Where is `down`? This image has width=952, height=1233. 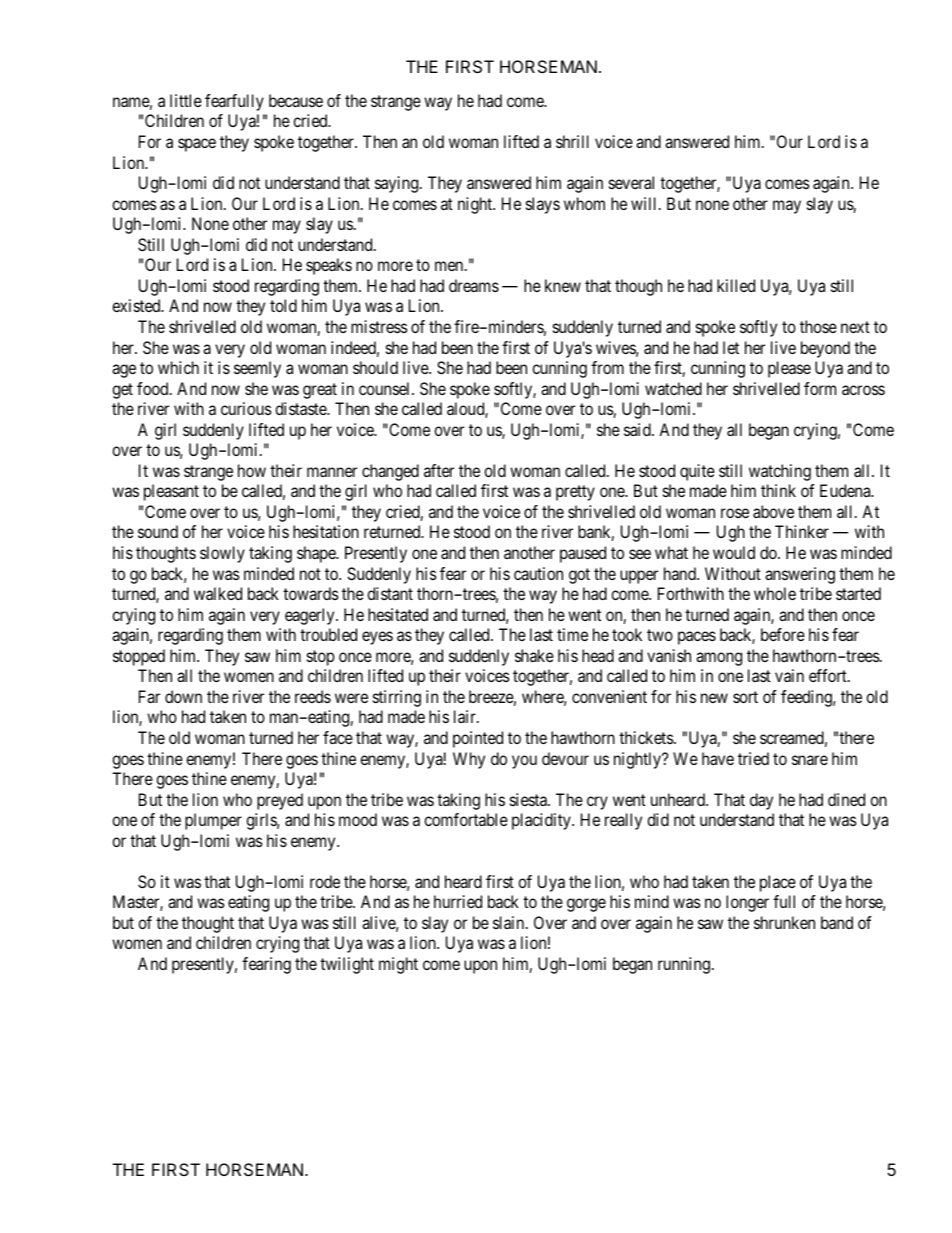
down is located at coordinates (183, 696).
